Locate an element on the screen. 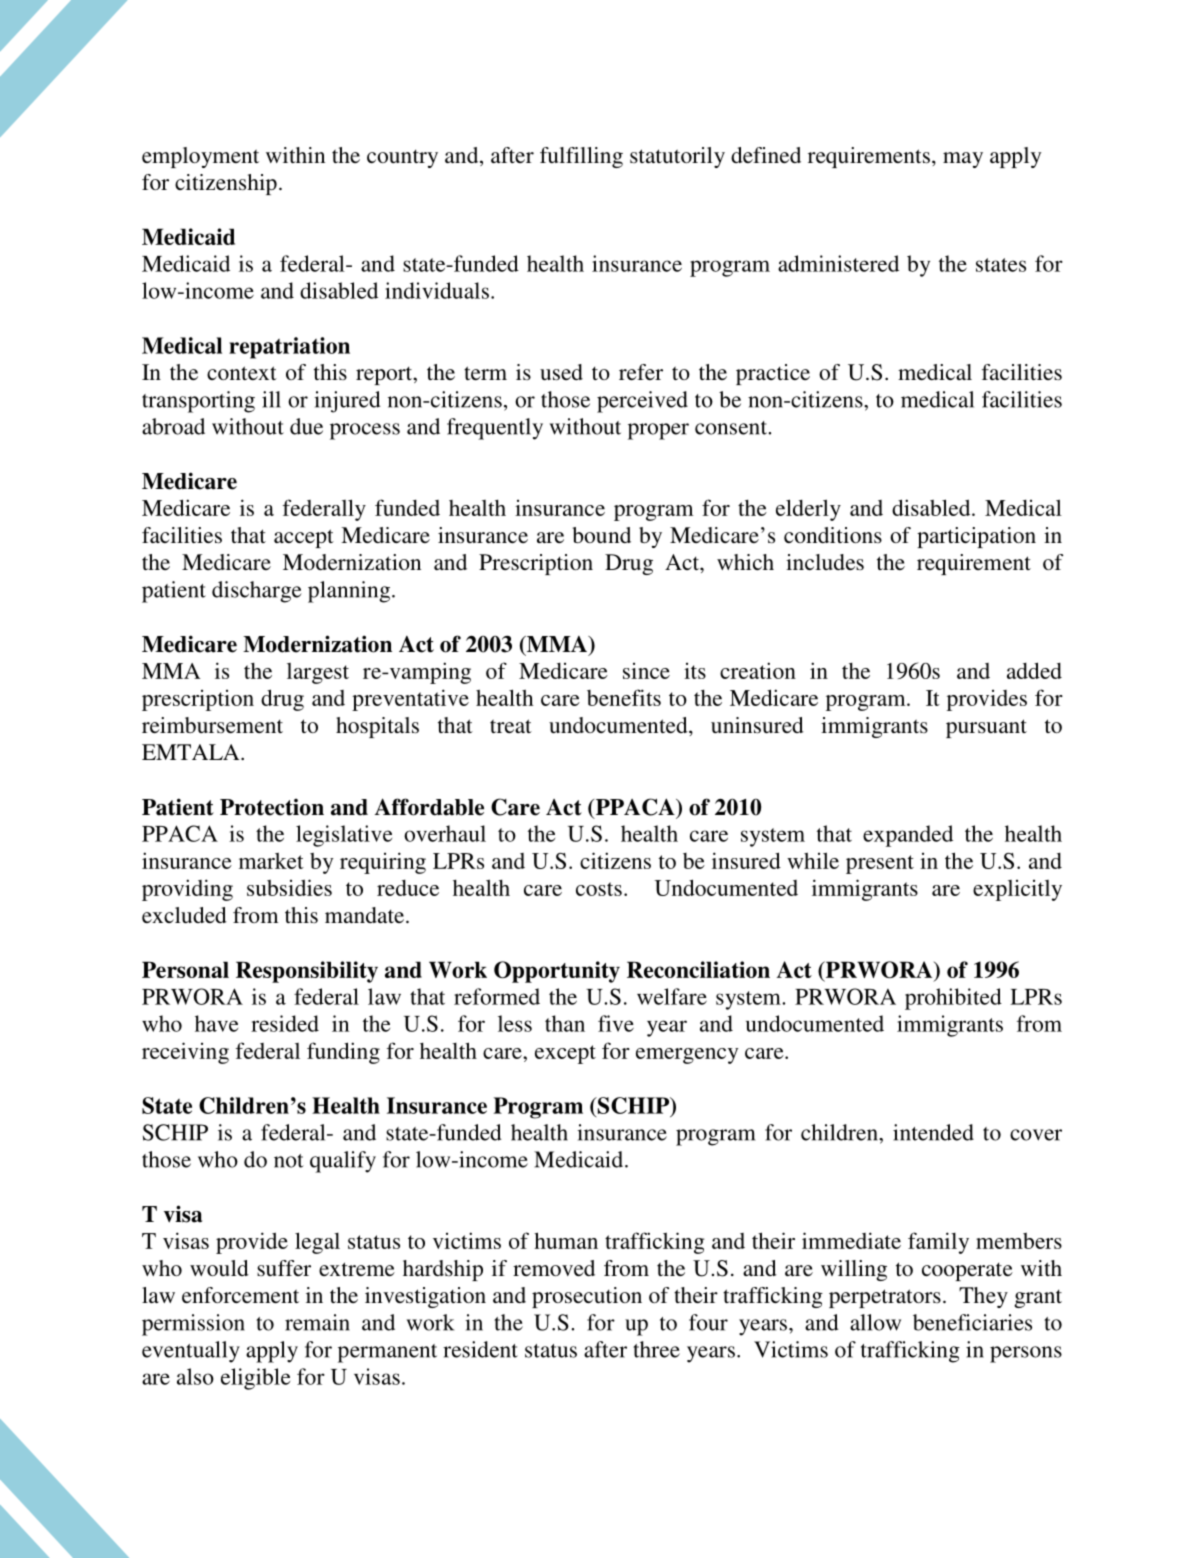 The height and width of the screenshot is (1558, 1204). benefits is located at coordinates (624, 697).
